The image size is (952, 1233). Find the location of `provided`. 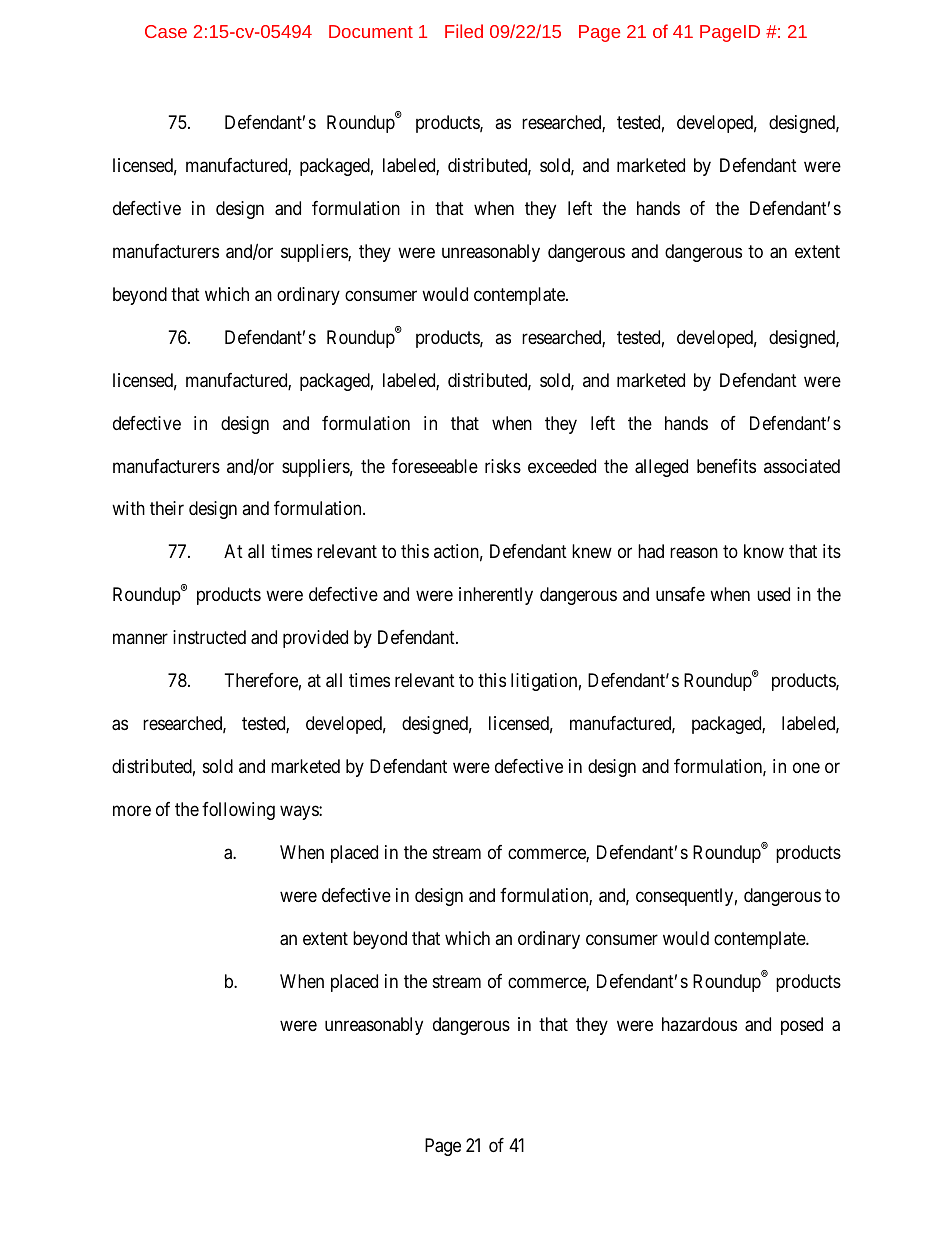

provided is located at coordinates (315, 639).
